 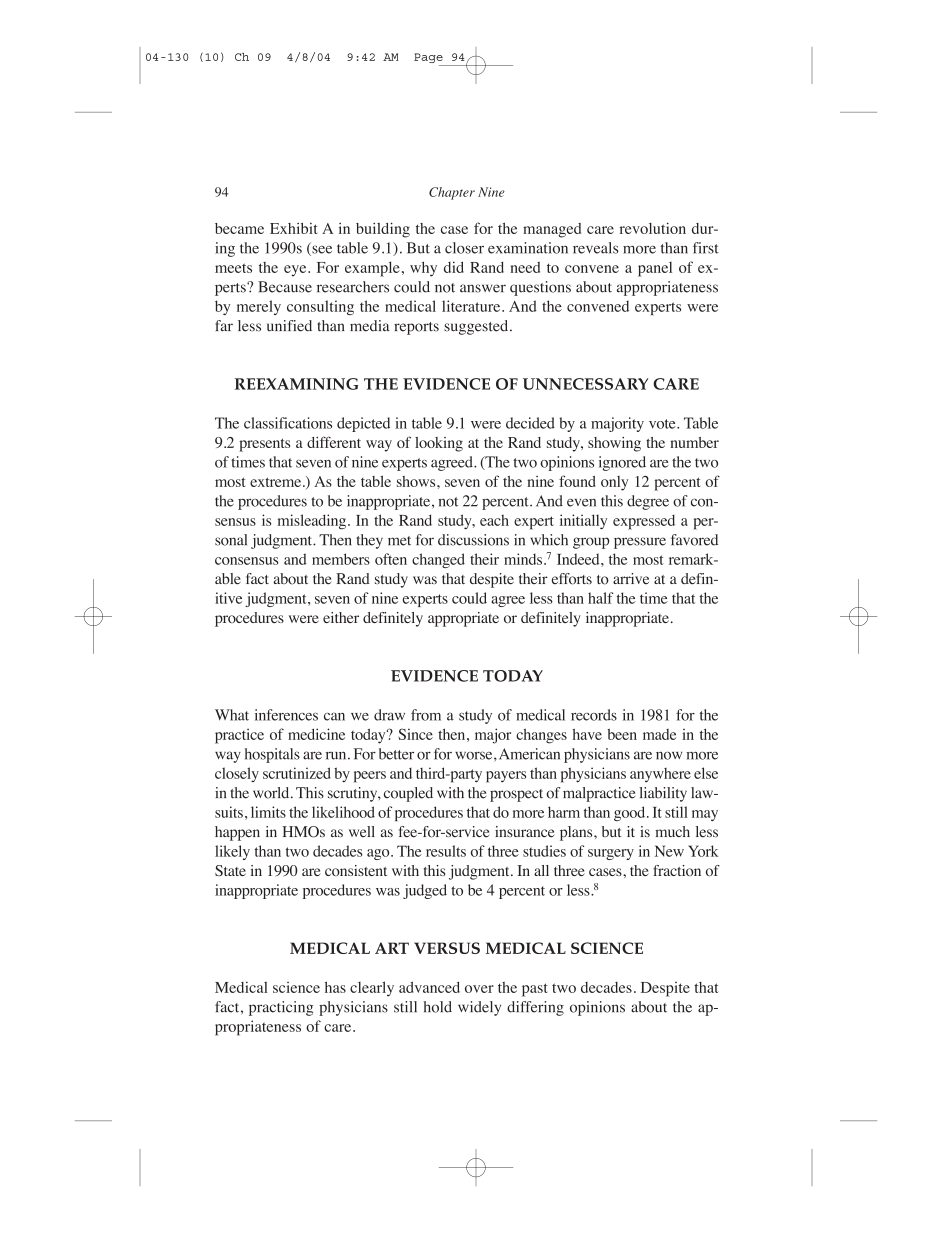 I want to click on vote, so click(x=663, y=424).
